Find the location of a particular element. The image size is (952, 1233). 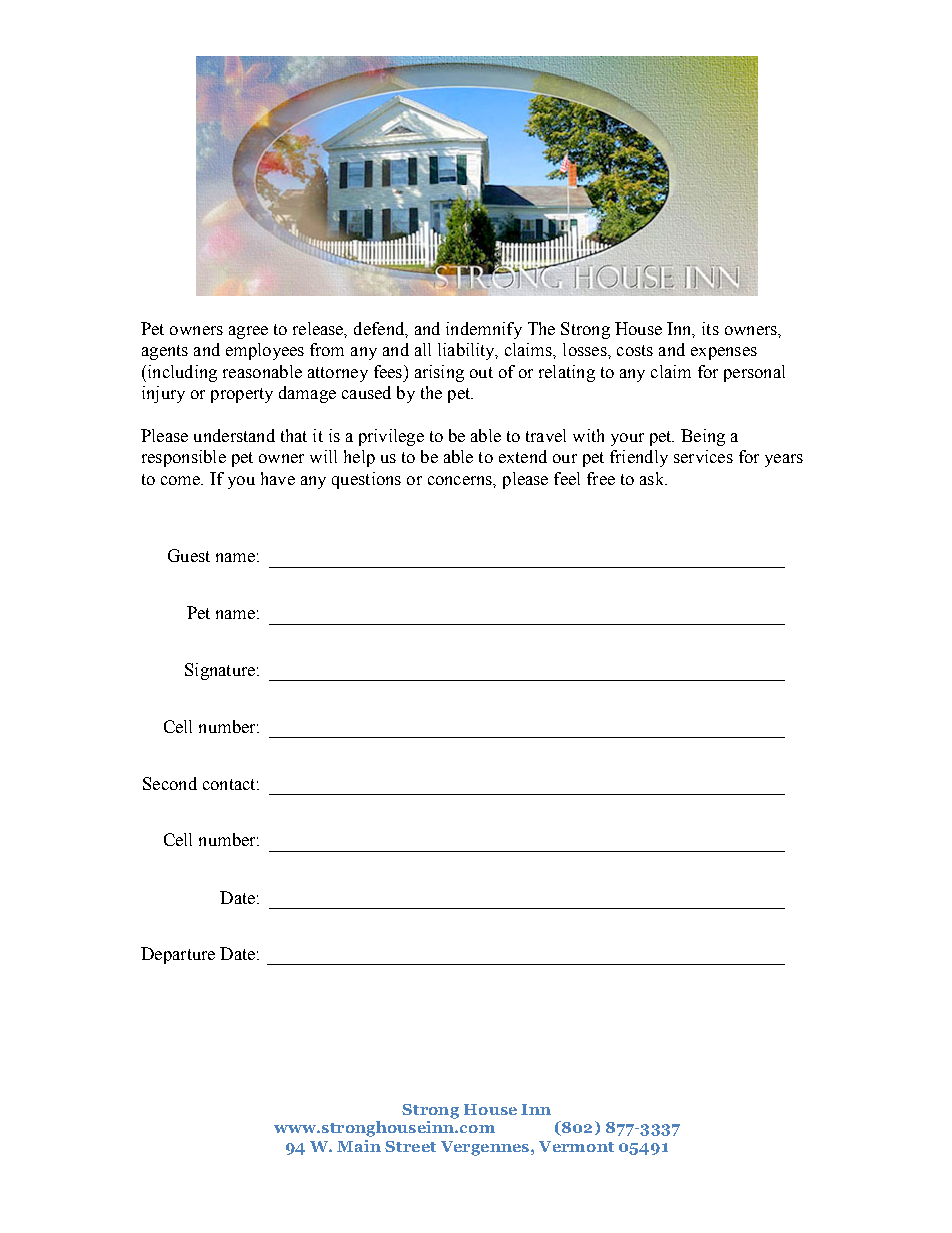

Vermont is located at coordinates (576, 1146).
